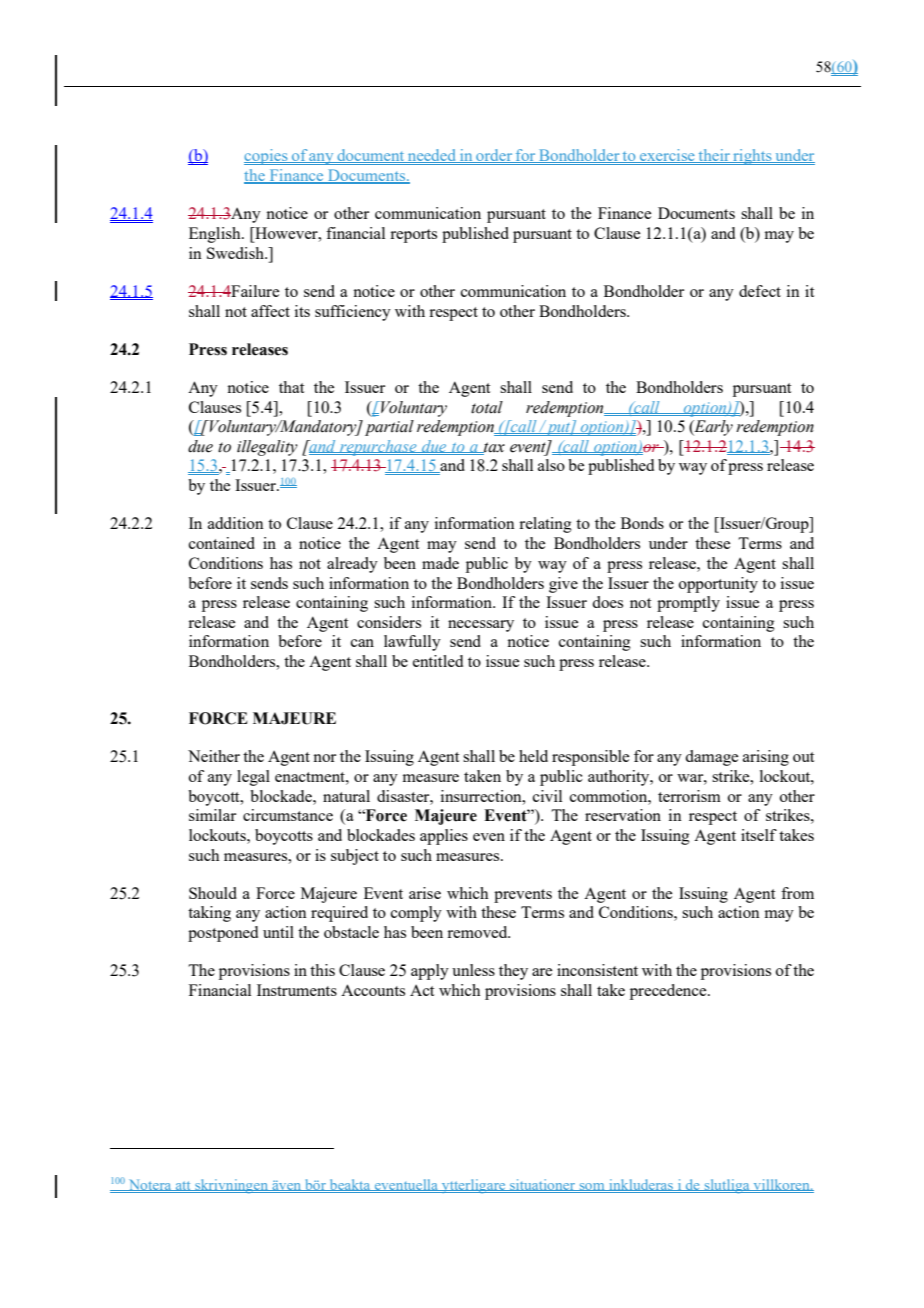 The height and width of the screenshot is (1308, 924). I want to click on copies, so click(267, 157).
